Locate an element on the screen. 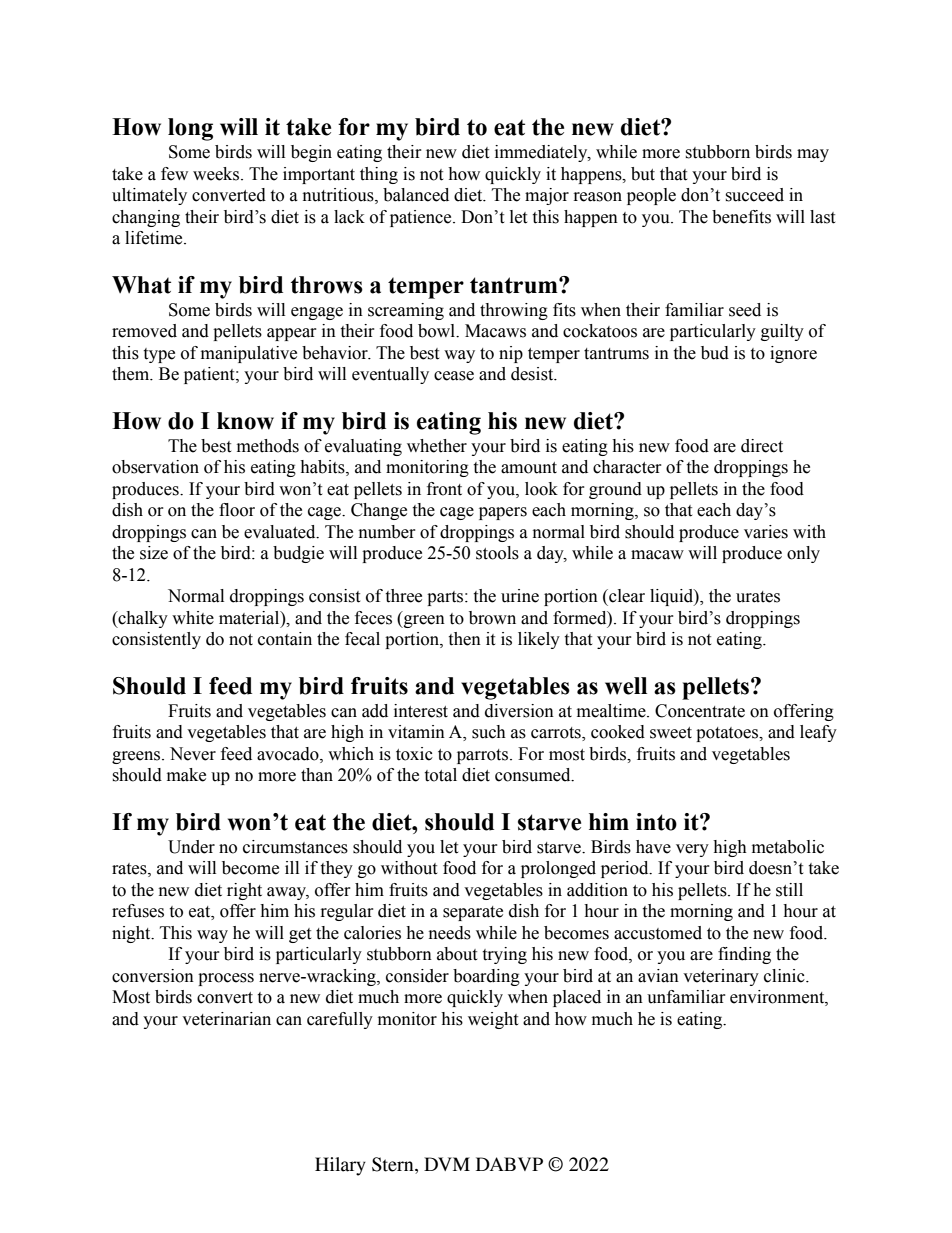  weeks is located at coordinates (217, 174).
